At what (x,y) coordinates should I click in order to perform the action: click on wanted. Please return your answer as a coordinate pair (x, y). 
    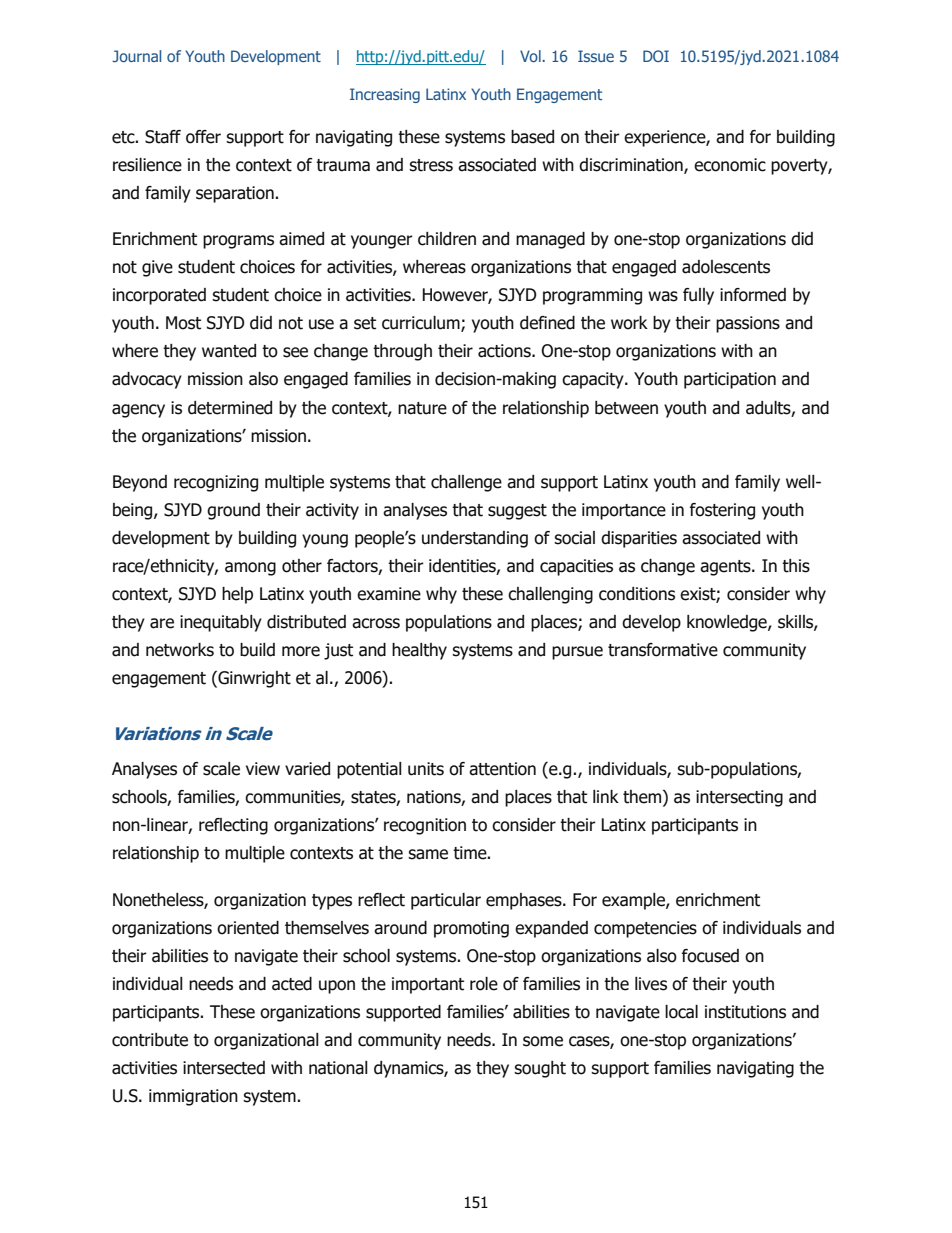
    Looking at the image, I should click on (229, 351).
